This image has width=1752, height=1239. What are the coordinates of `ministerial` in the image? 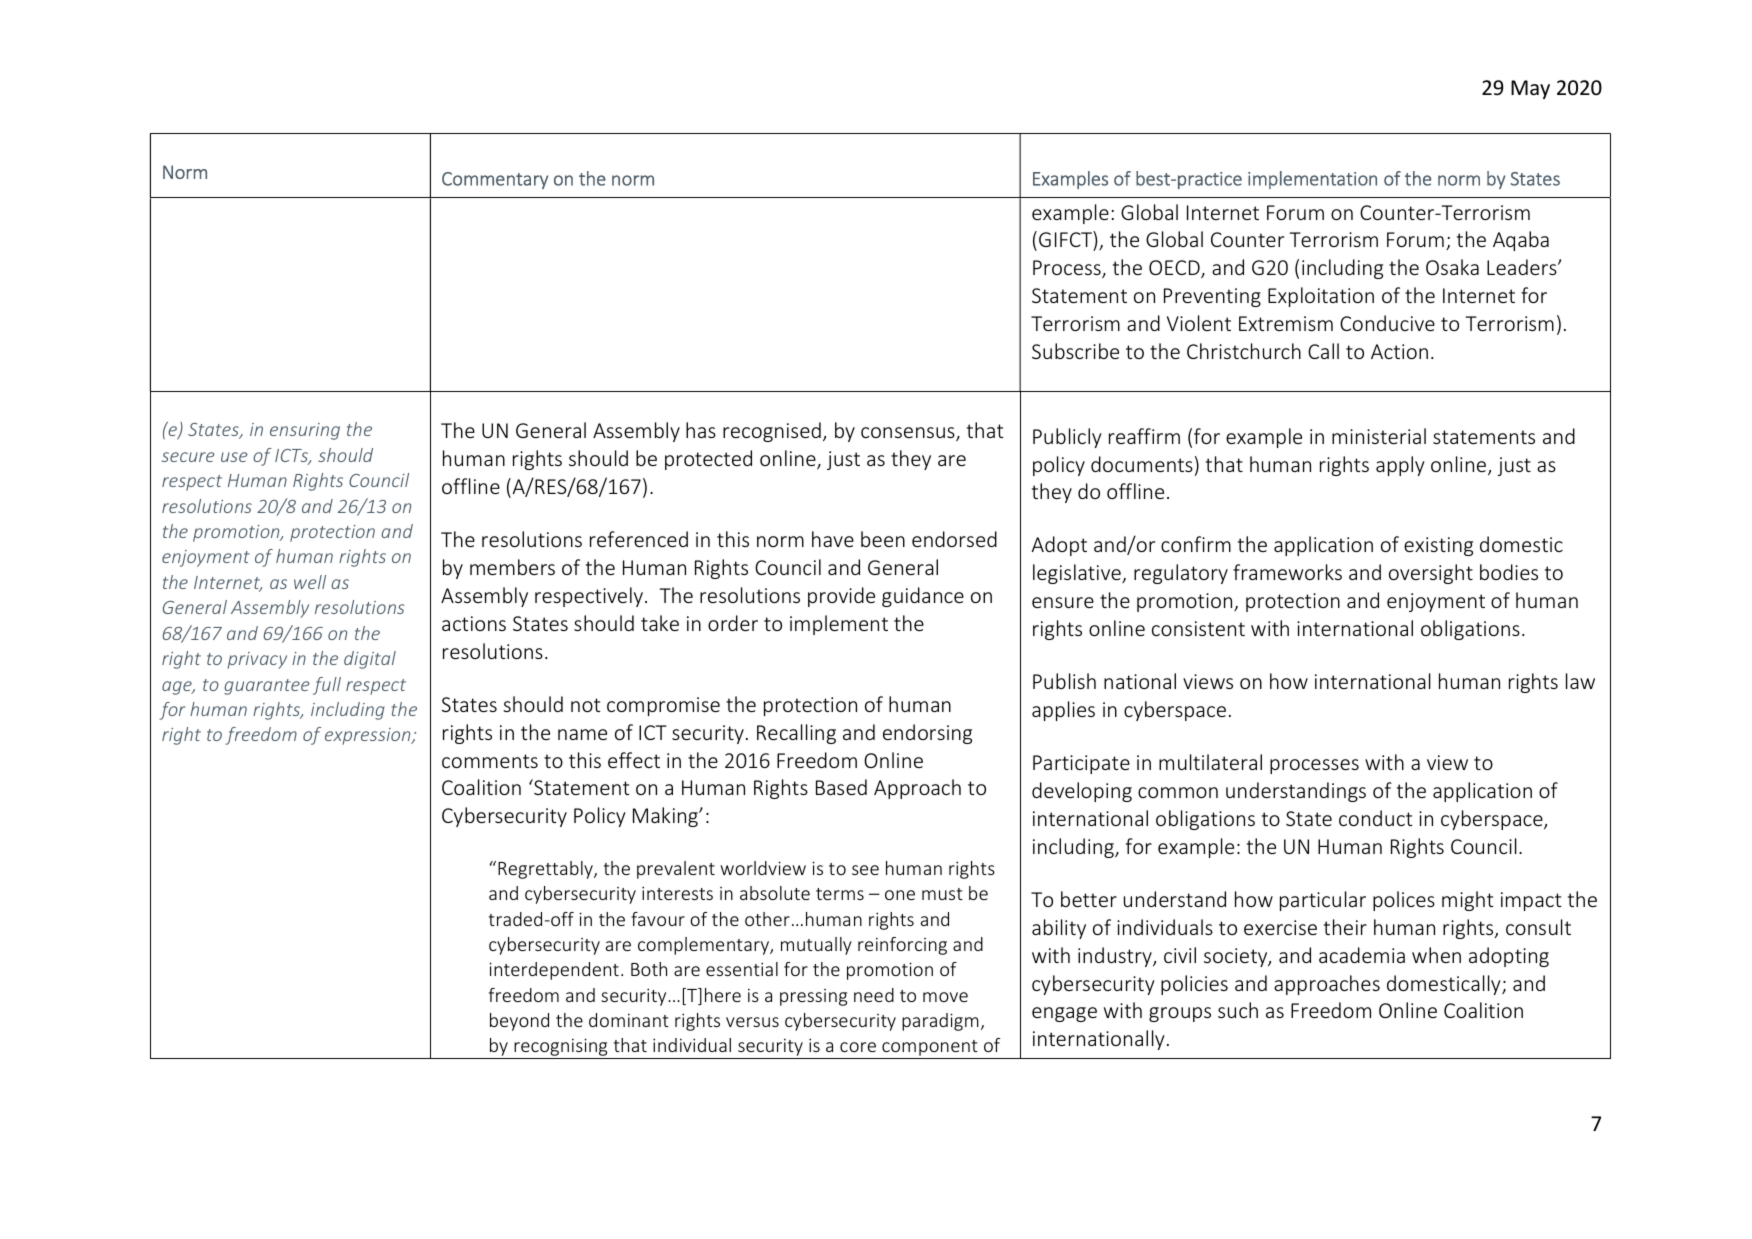 It's located at (1379, 436).
